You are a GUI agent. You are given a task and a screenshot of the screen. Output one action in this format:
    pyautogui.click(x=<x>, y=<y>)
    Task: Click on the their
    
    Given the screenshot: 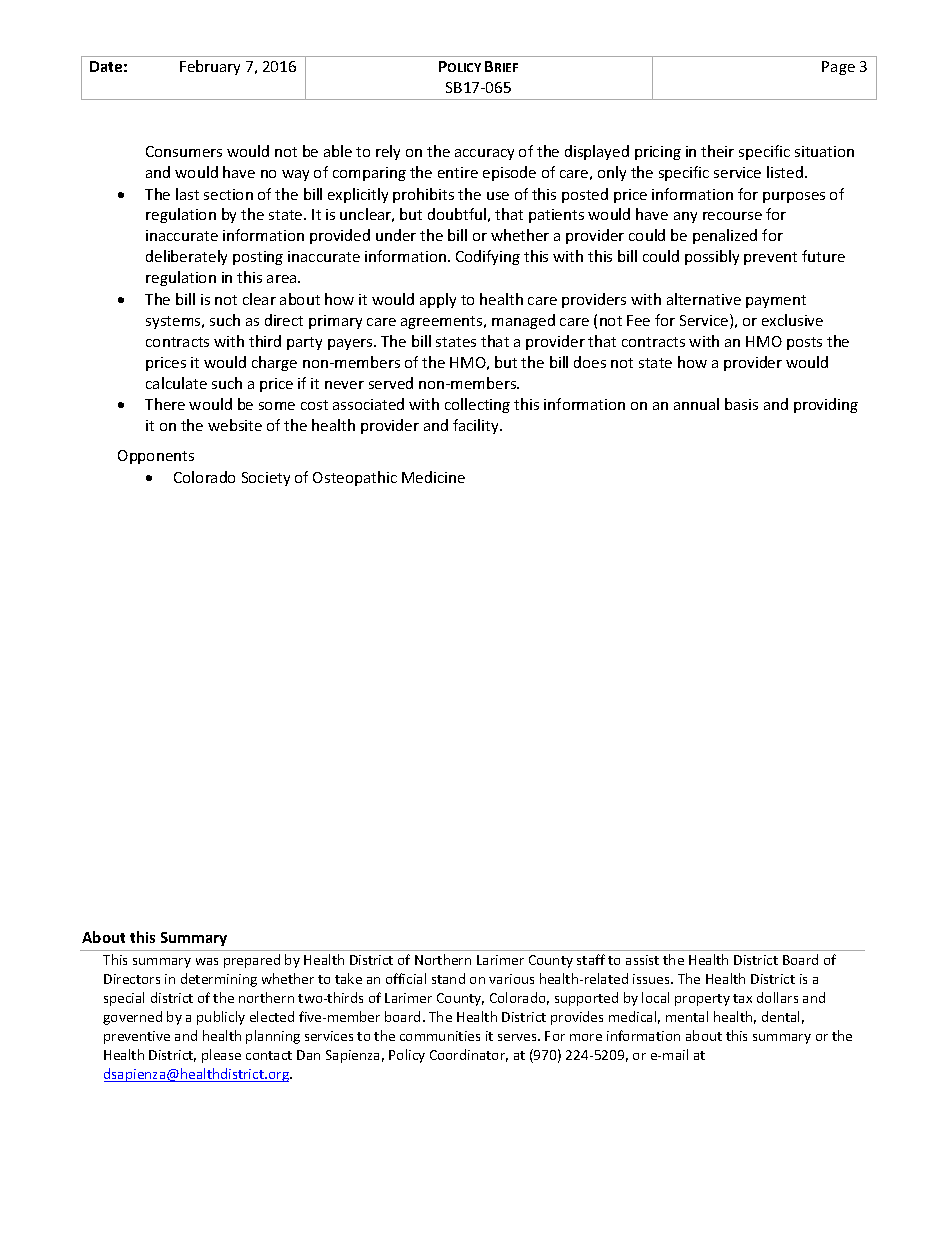 What is the action you would take?
    pyautogui.click(x=717, y=151)
